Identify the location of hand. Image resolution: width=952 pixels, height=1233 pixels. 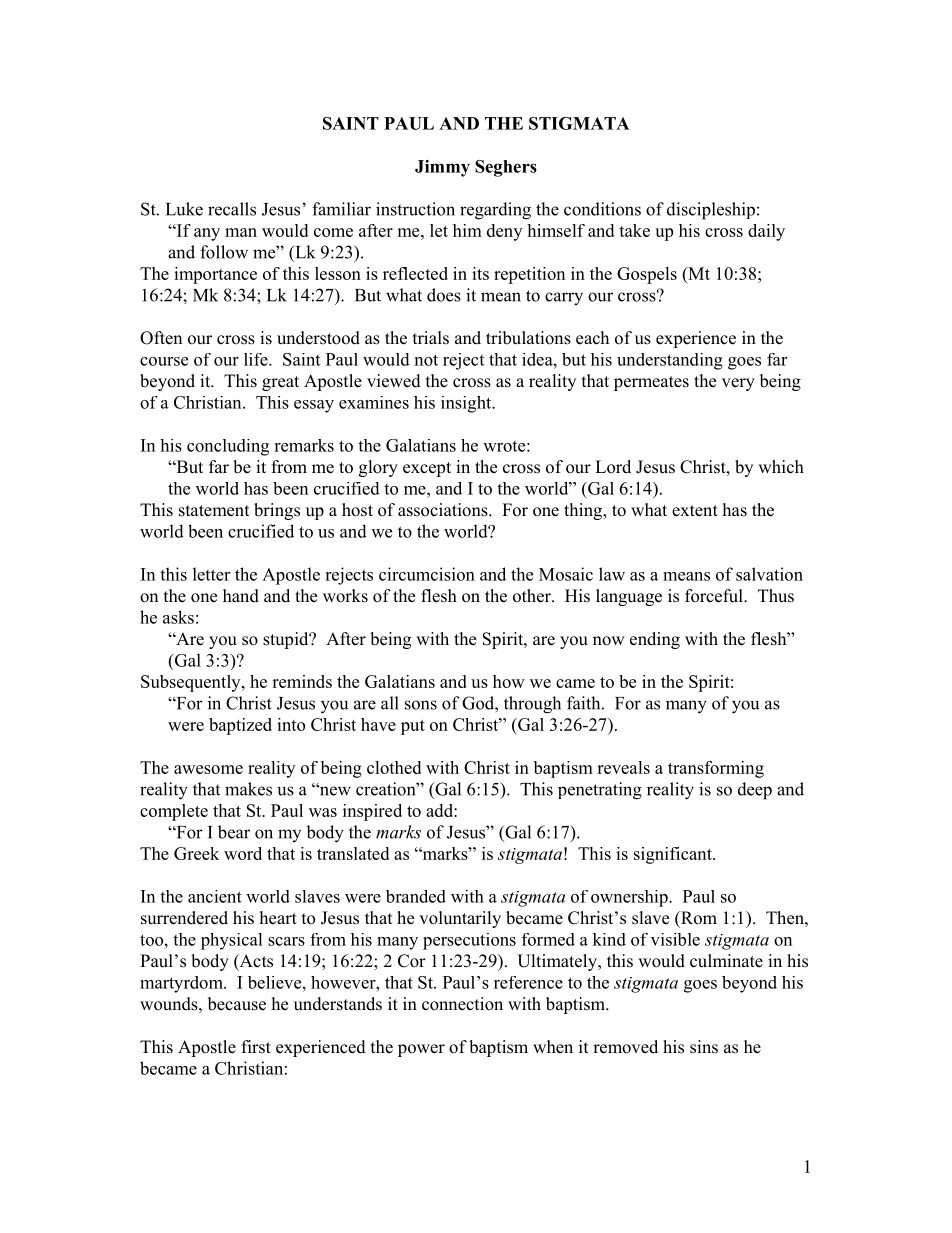
(241, 596).
